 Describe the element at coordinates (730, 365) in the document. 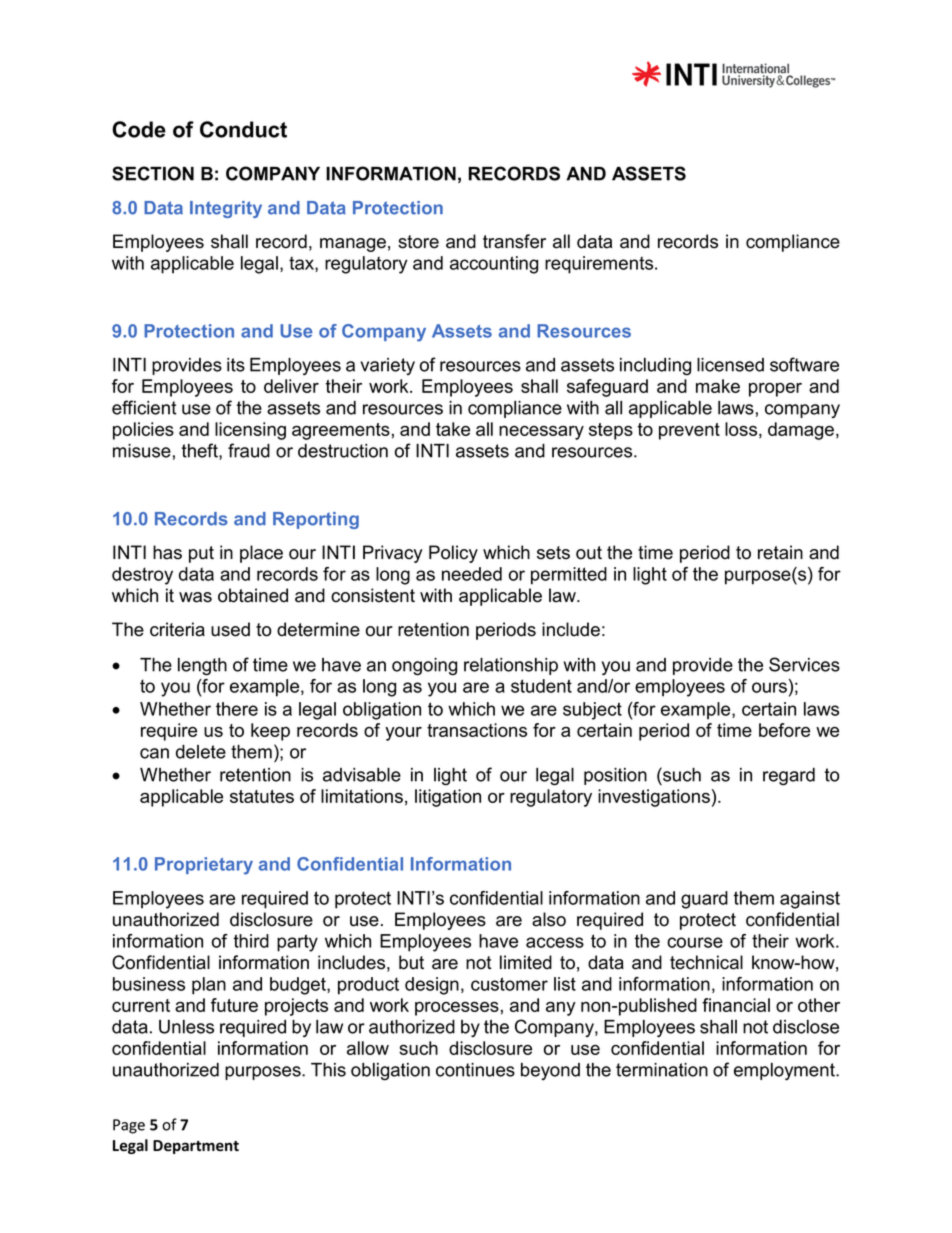

I see `licensed` at that location.
